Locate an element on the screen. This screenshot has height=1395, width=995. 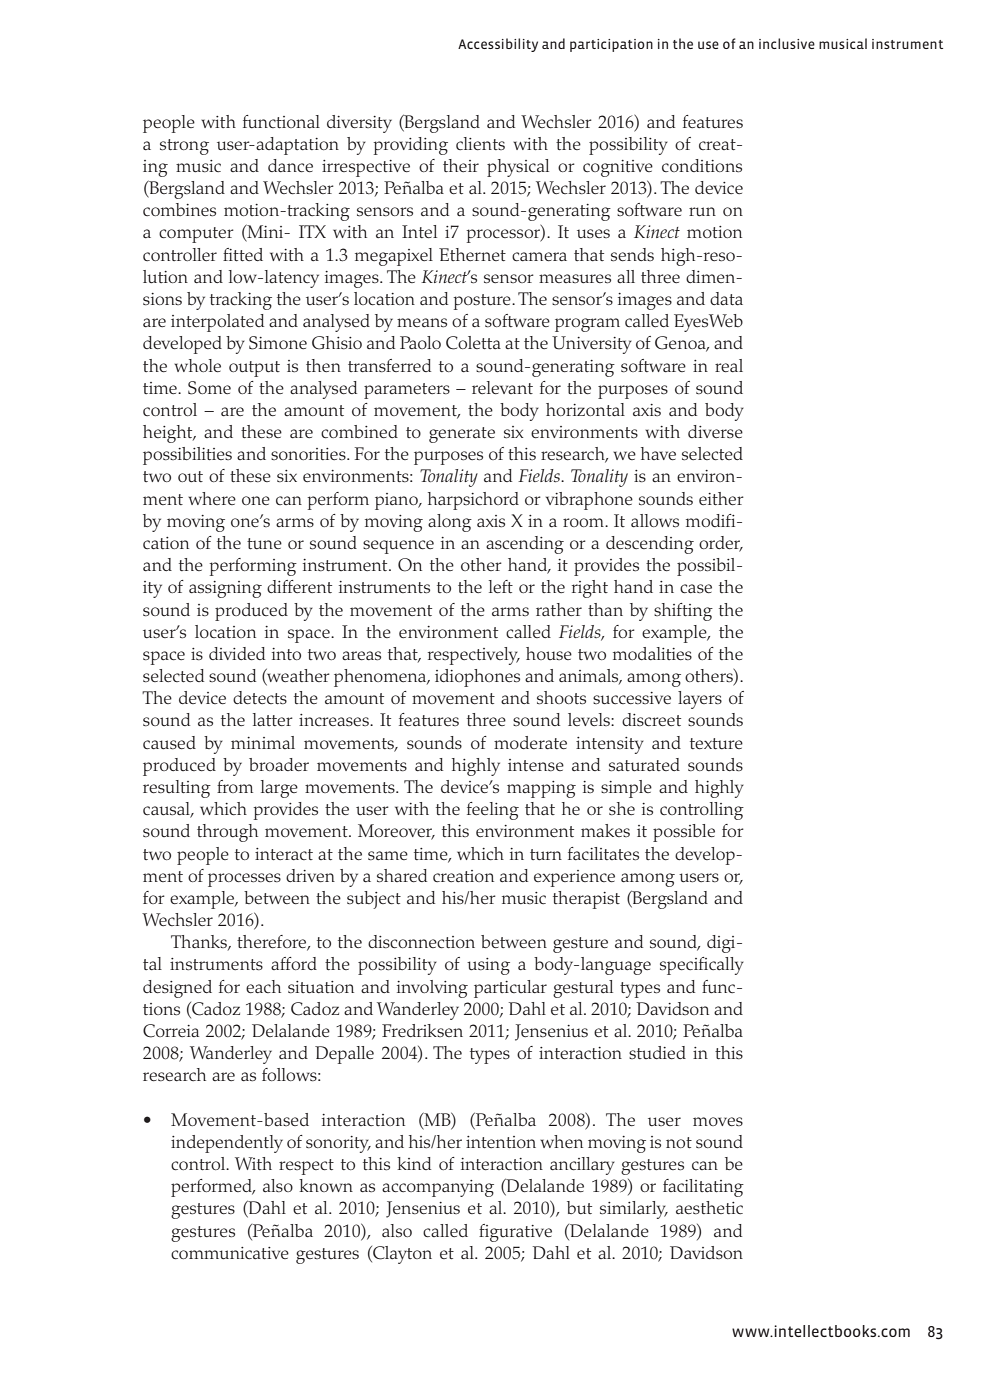
possible is located at coordinates (684, 833).
